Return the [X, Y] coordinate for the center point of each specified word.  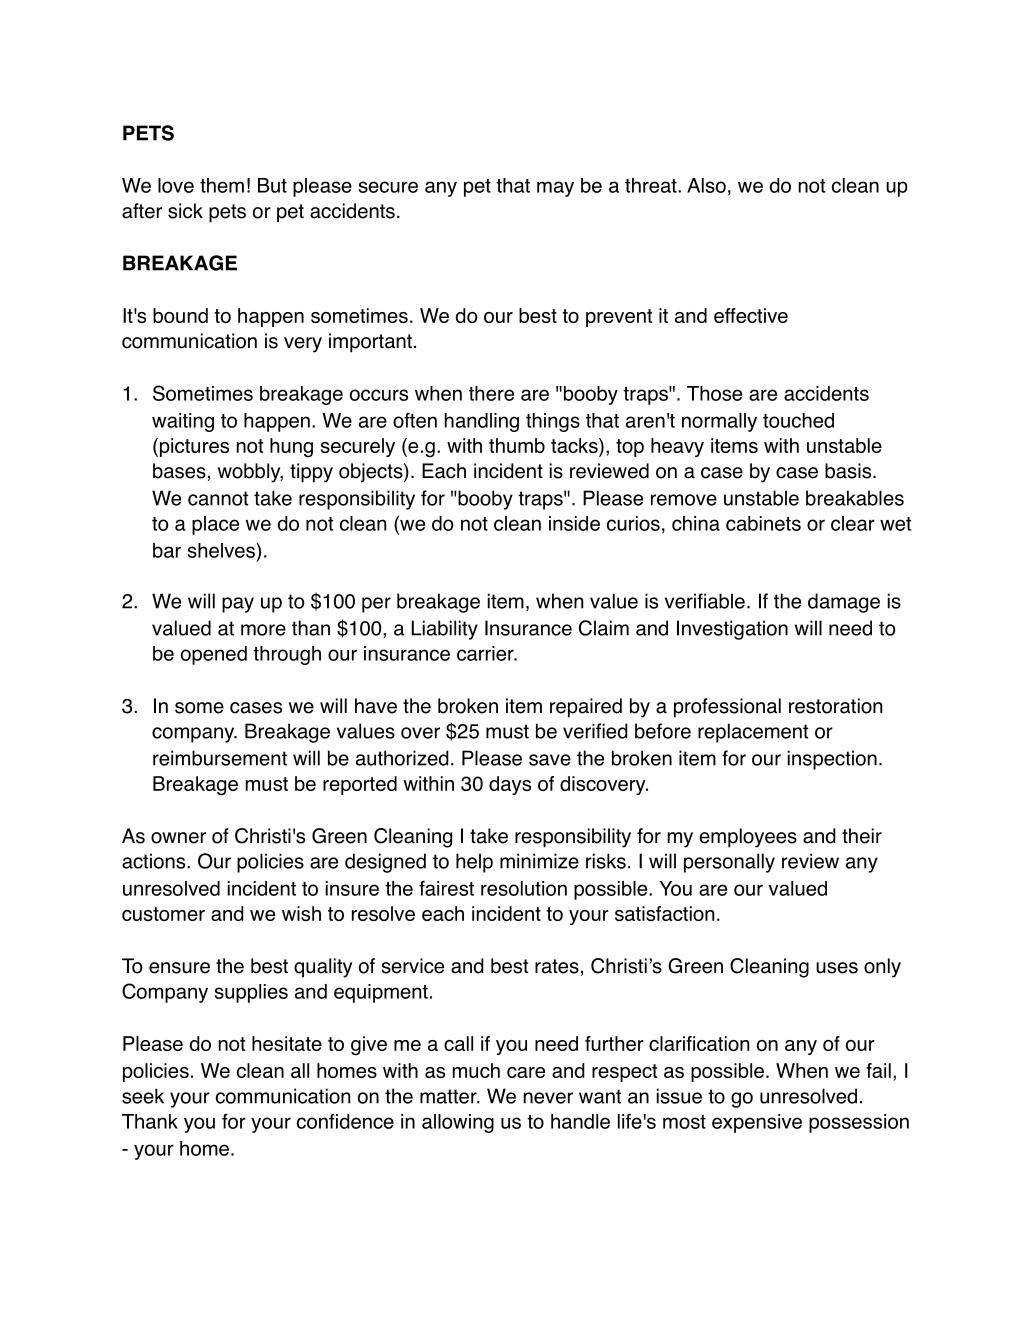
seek [143, 1096]
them [222, 185]
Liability [444, 630]
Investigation [732, 630]
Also [706, 185]
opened [214, 655]
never [548, 1098]
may [555, 189]
